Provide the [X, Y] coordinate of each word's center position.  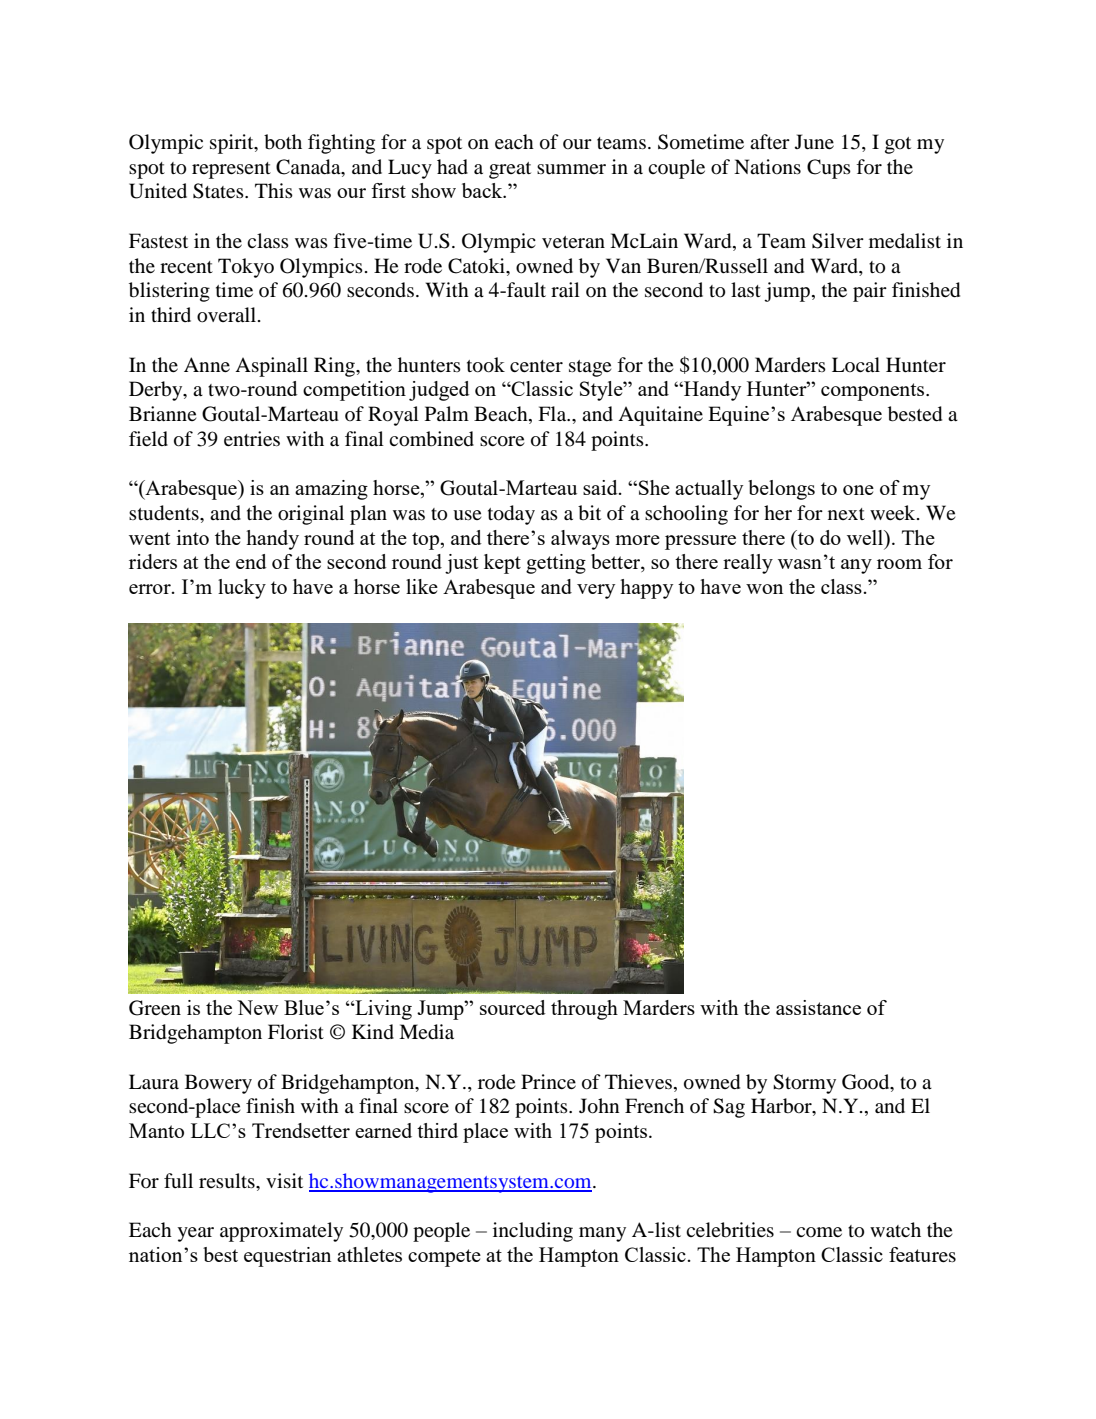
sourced [513, 1007]
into [193, 537]
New [258, 1007]
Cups [829, 169]
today [511, 515]
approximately [281, 1232]
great [510, 170]
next [846, 514]
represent [231, 170]
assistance [818, 1007]
